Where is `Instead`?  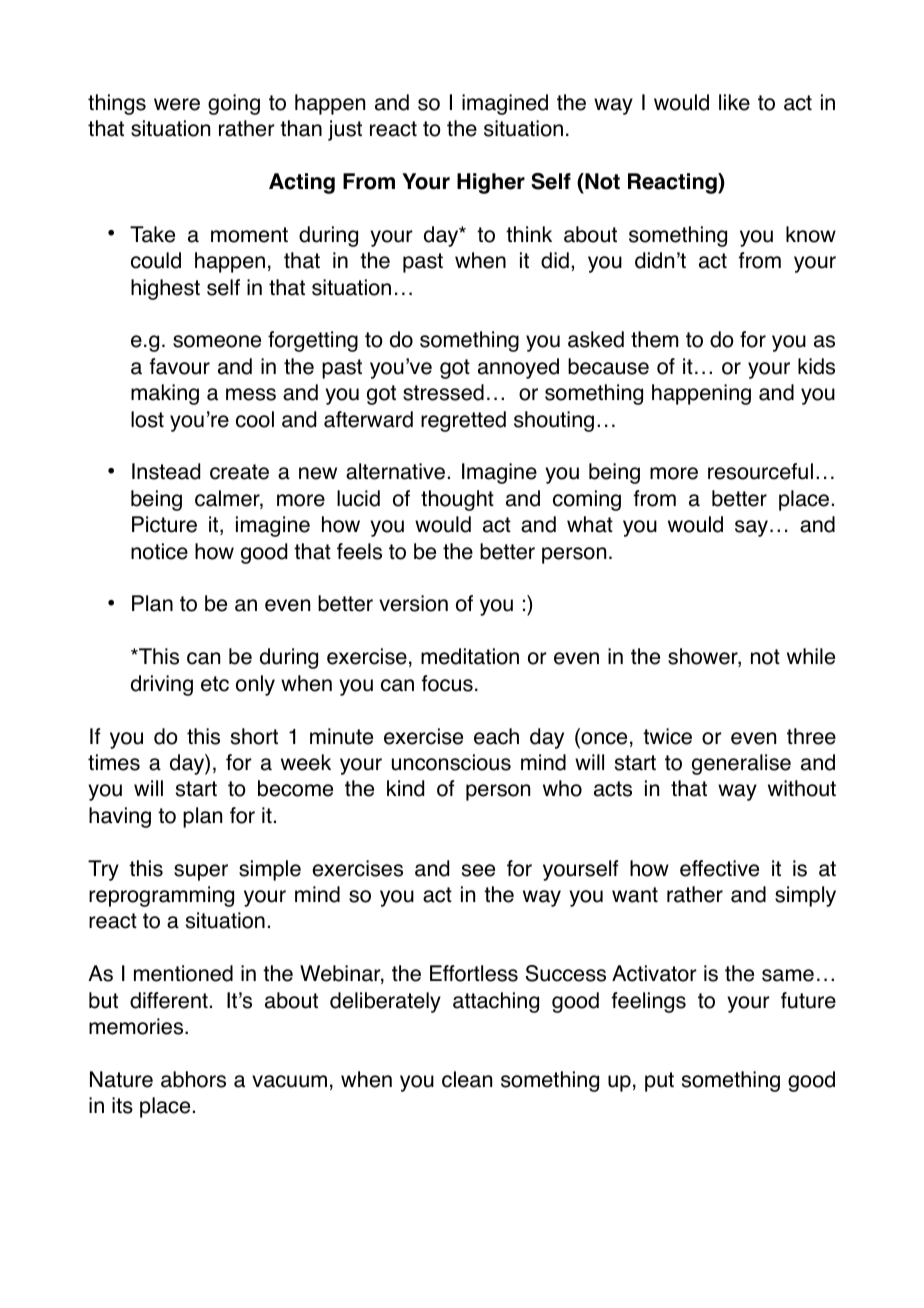 Instead is located at coordinates (166, 471).
